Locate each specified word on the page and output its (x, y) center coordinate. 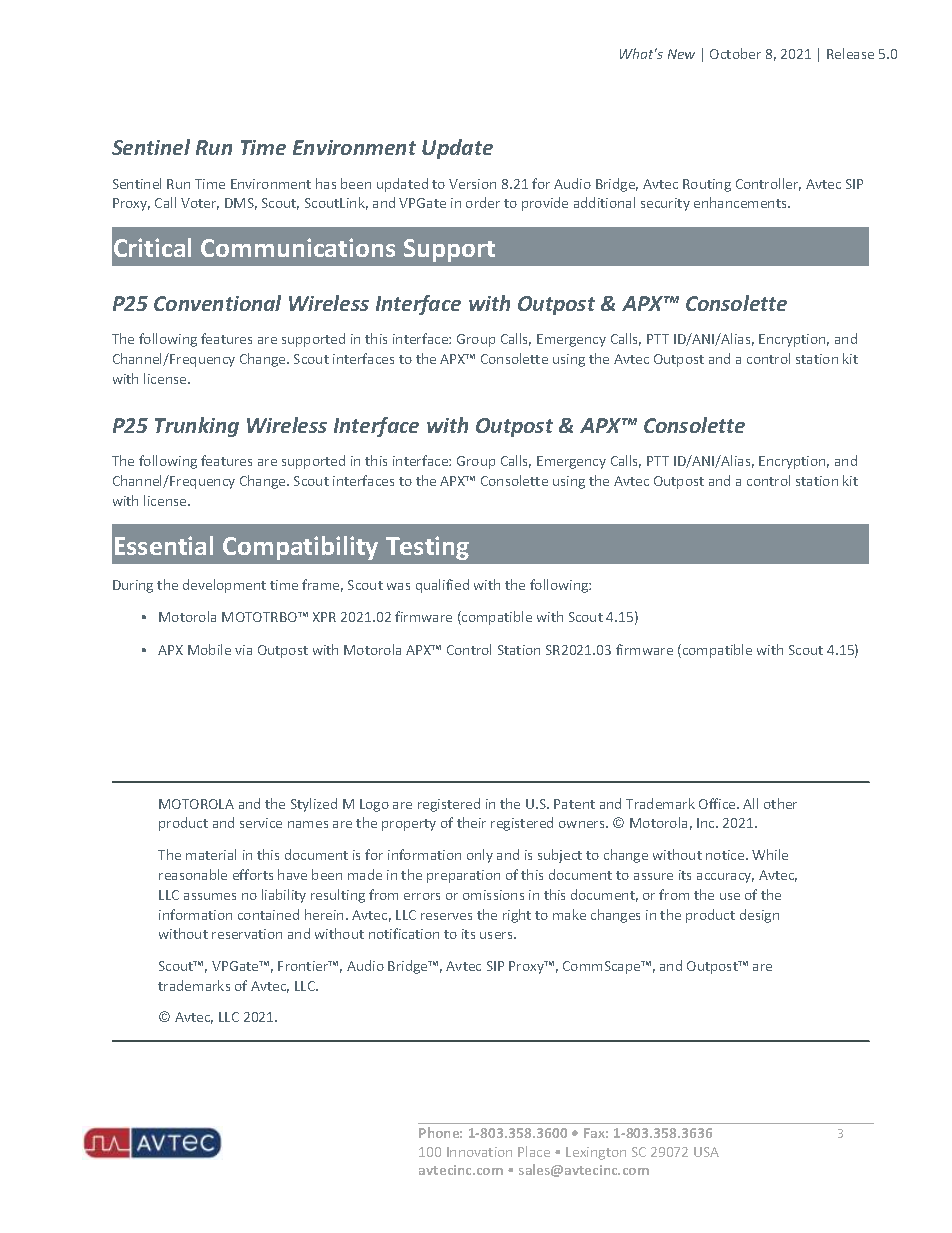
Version (472, 184)
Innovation (479, 1152)
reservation (247, 934)
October (735, 53)
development (224, 586)
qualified (442, 586)
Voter (200, 204)
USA (706, 1152)
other (780, 803)
